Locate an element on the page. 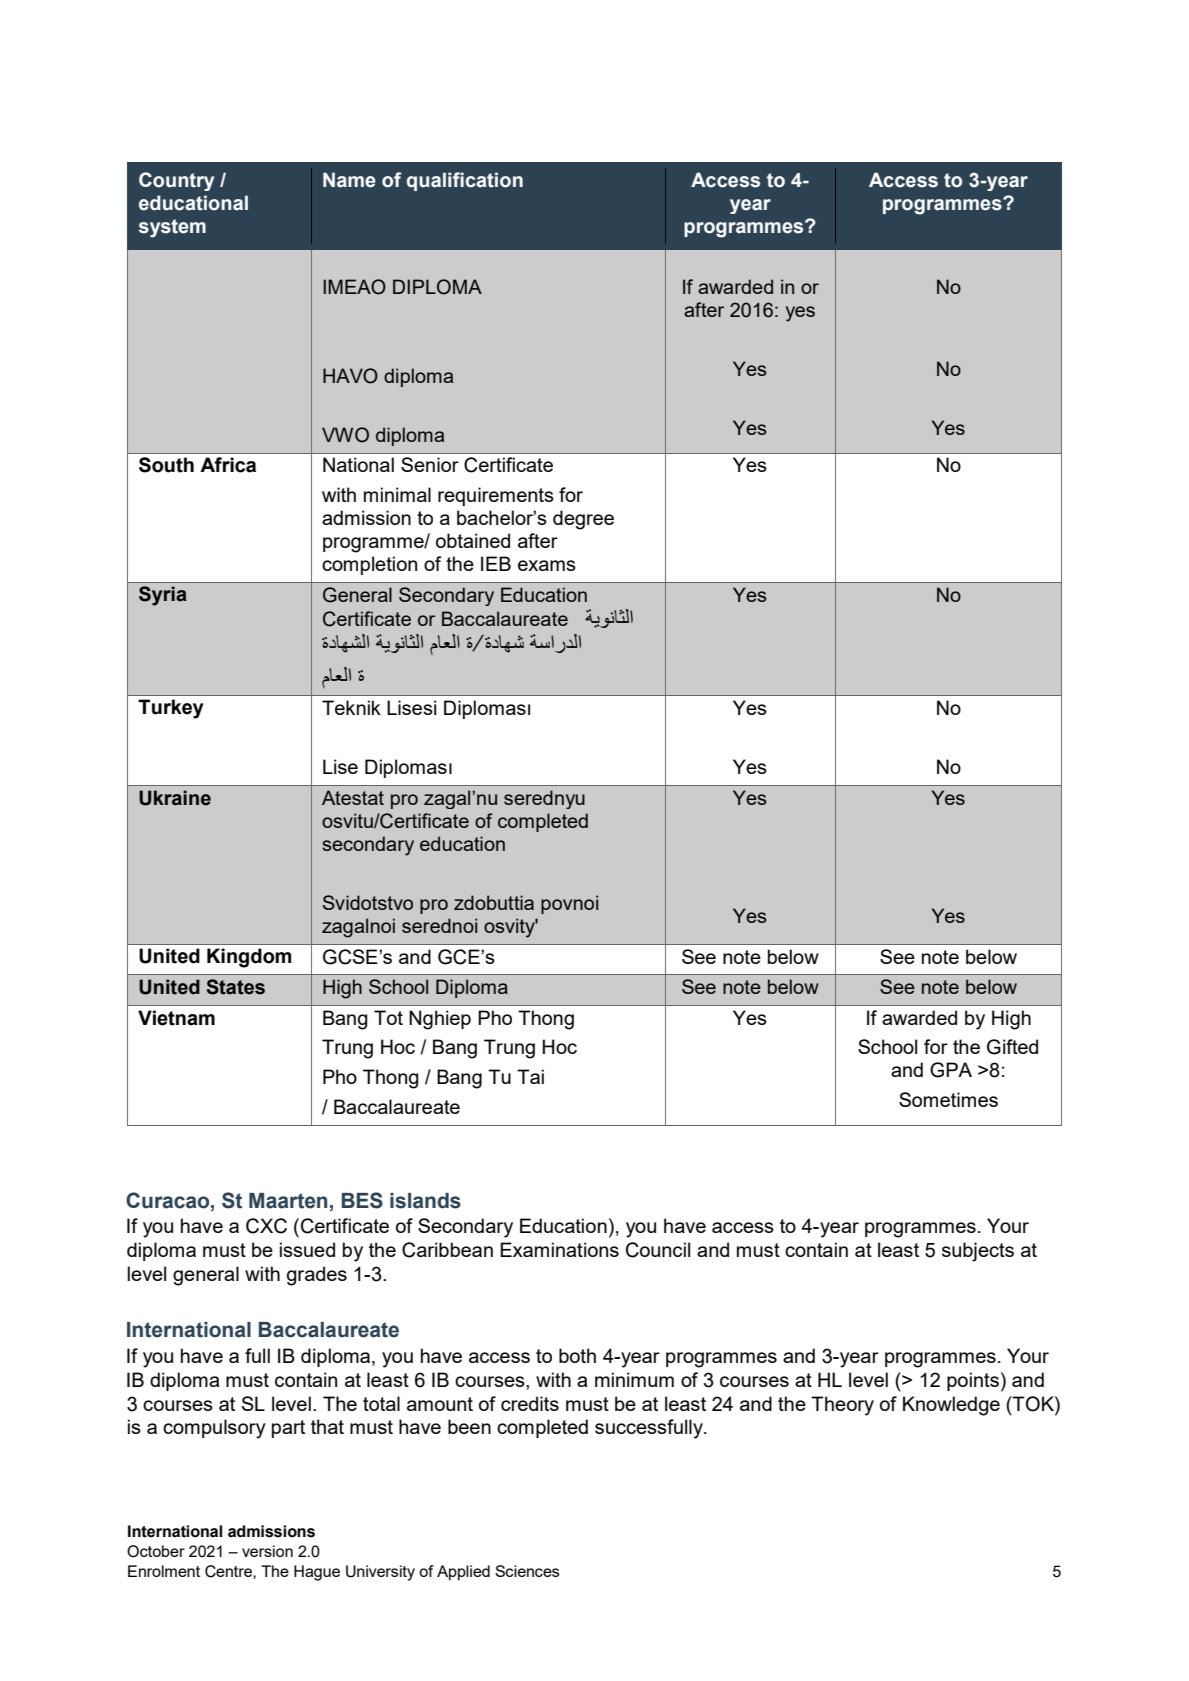  completion is located at coordinates (369, 565).
